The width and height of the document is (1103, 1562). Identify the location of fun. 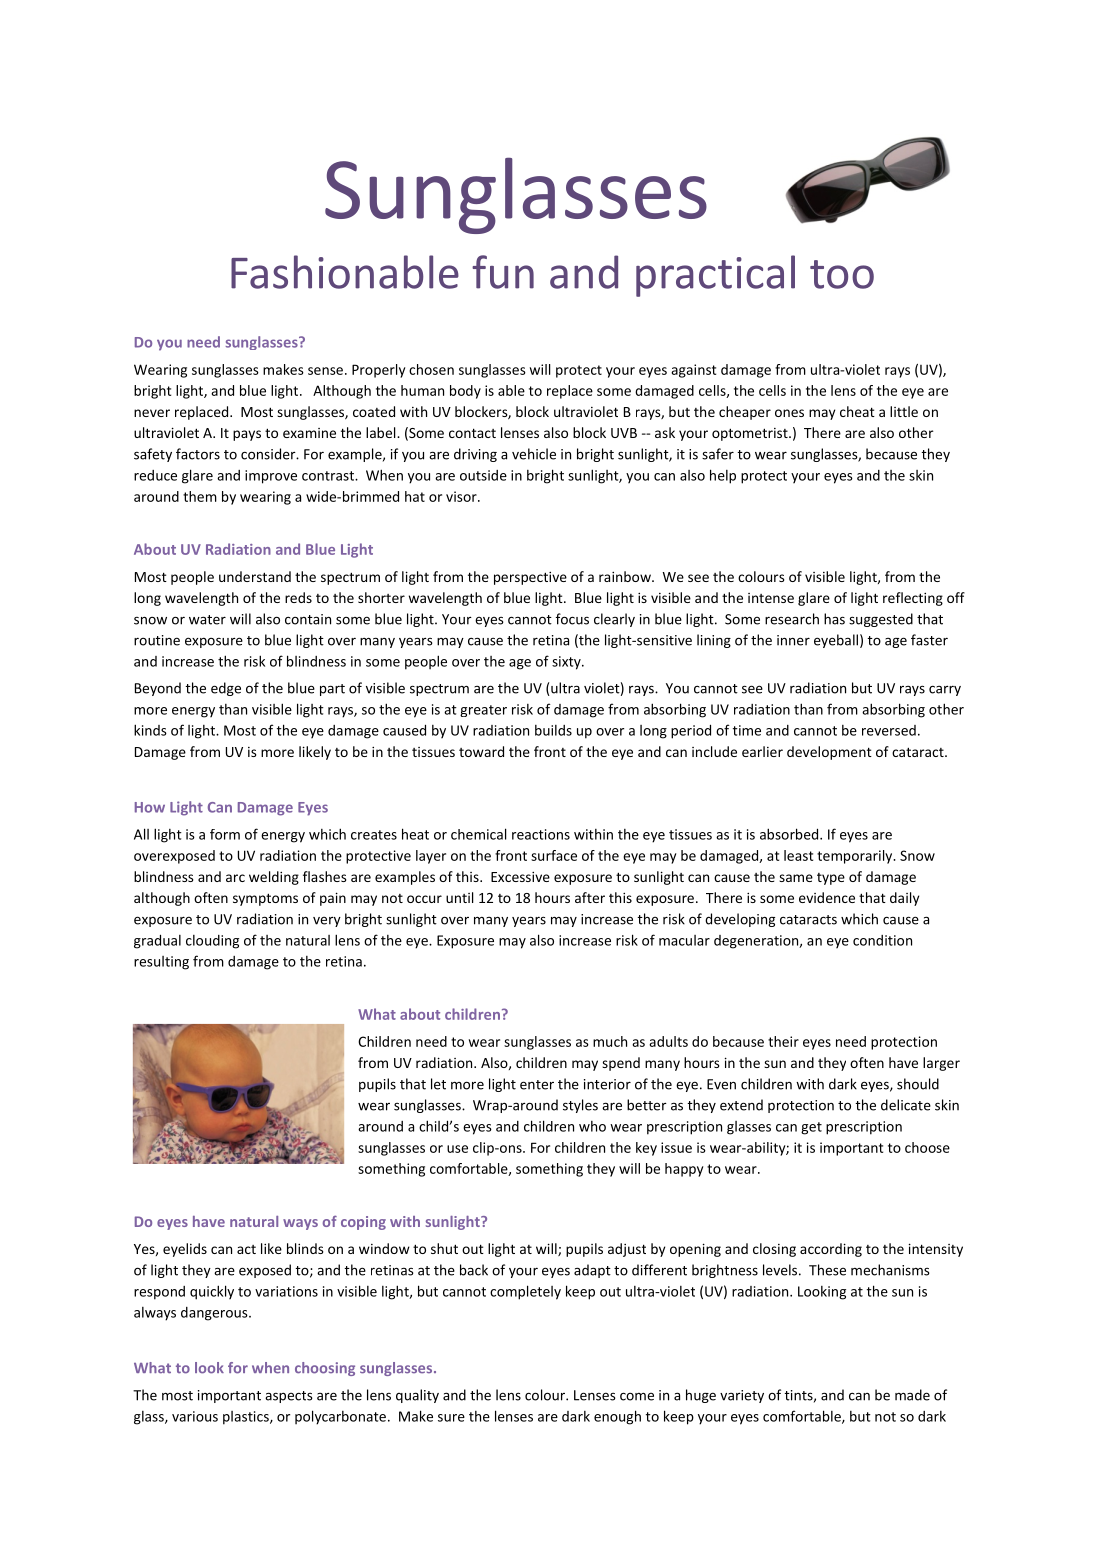
(503, 272).
